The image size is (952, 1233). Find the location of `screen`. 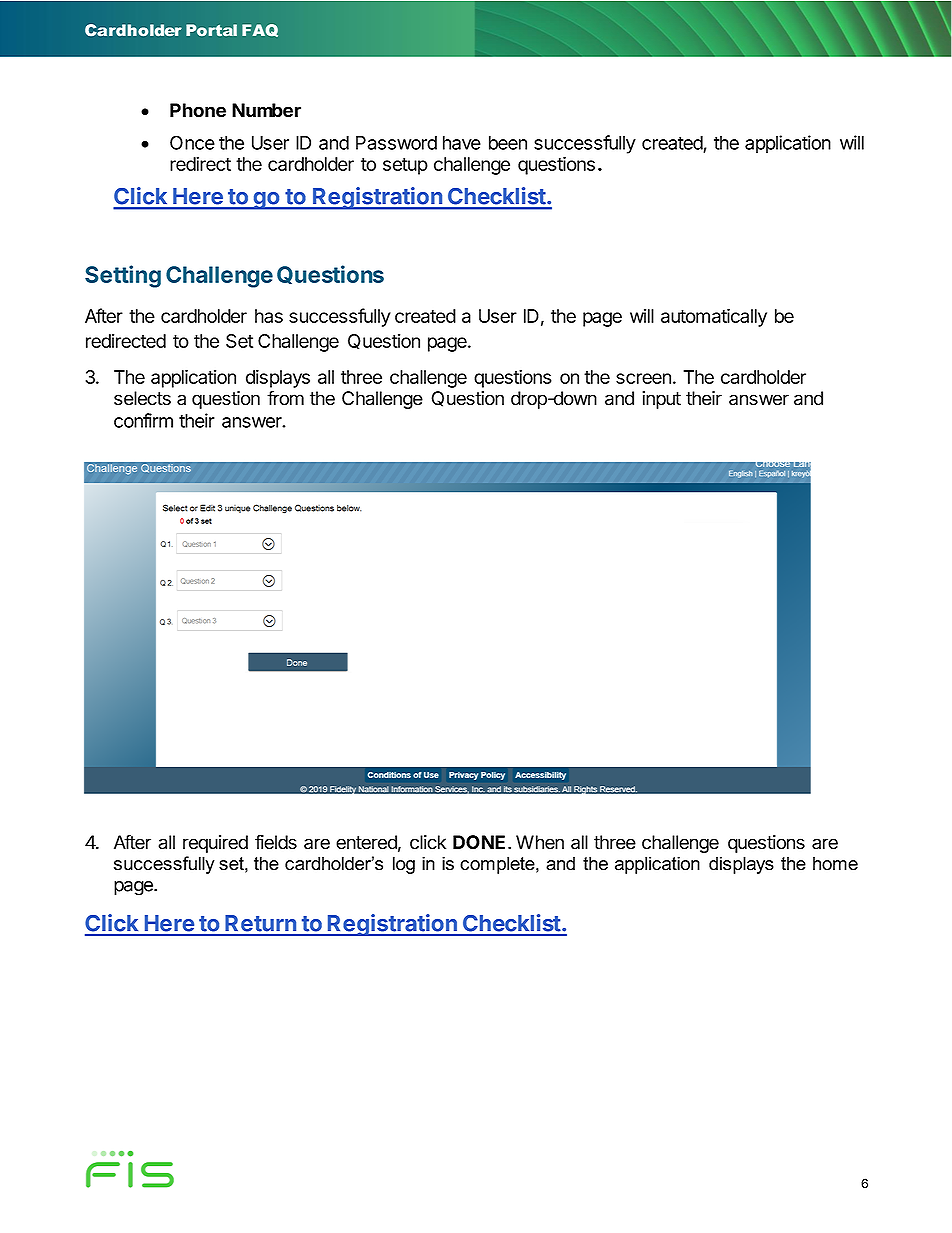

screen is located at coordinates (643, 378).
